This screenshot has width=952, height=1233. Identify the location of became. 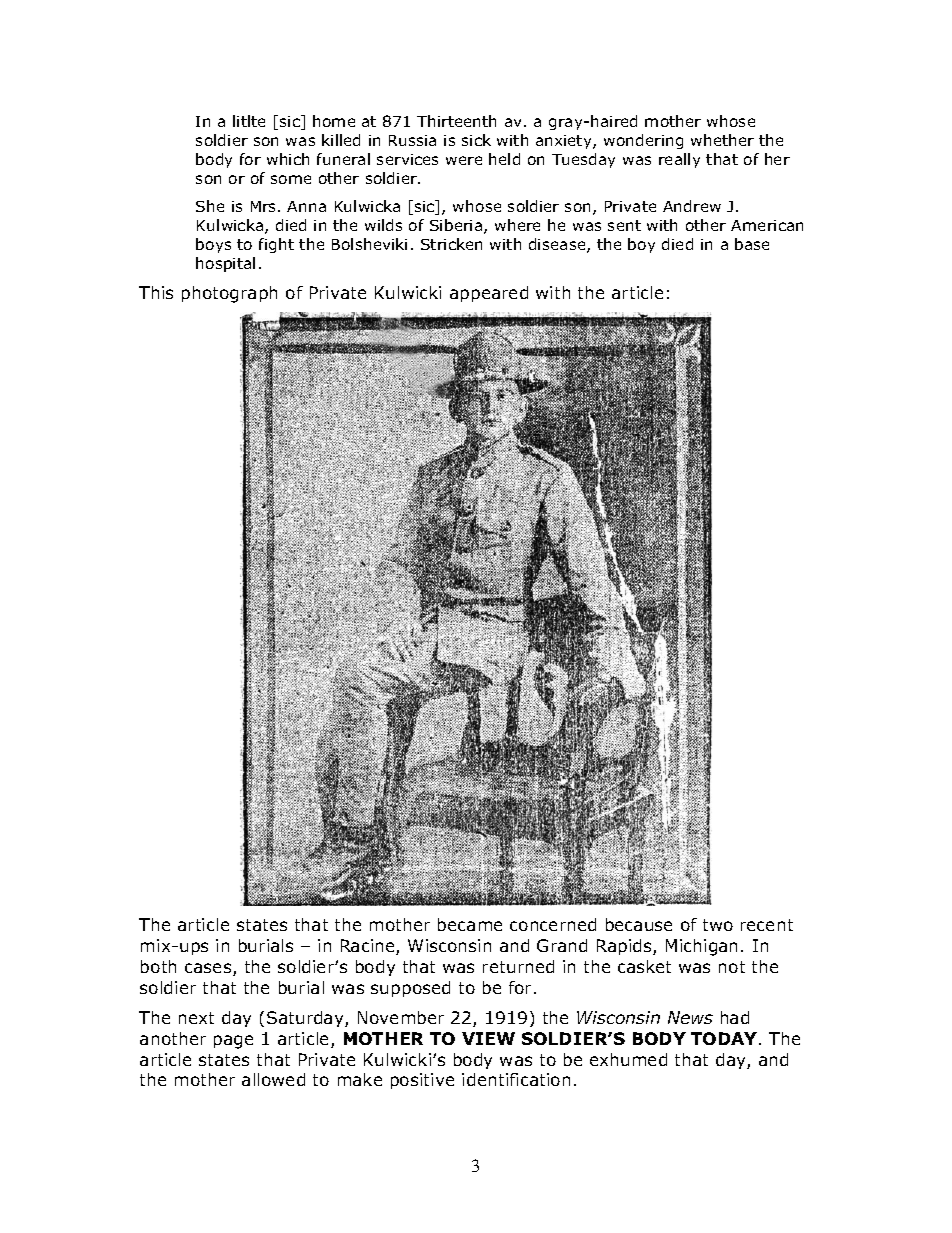
(470, 924).
